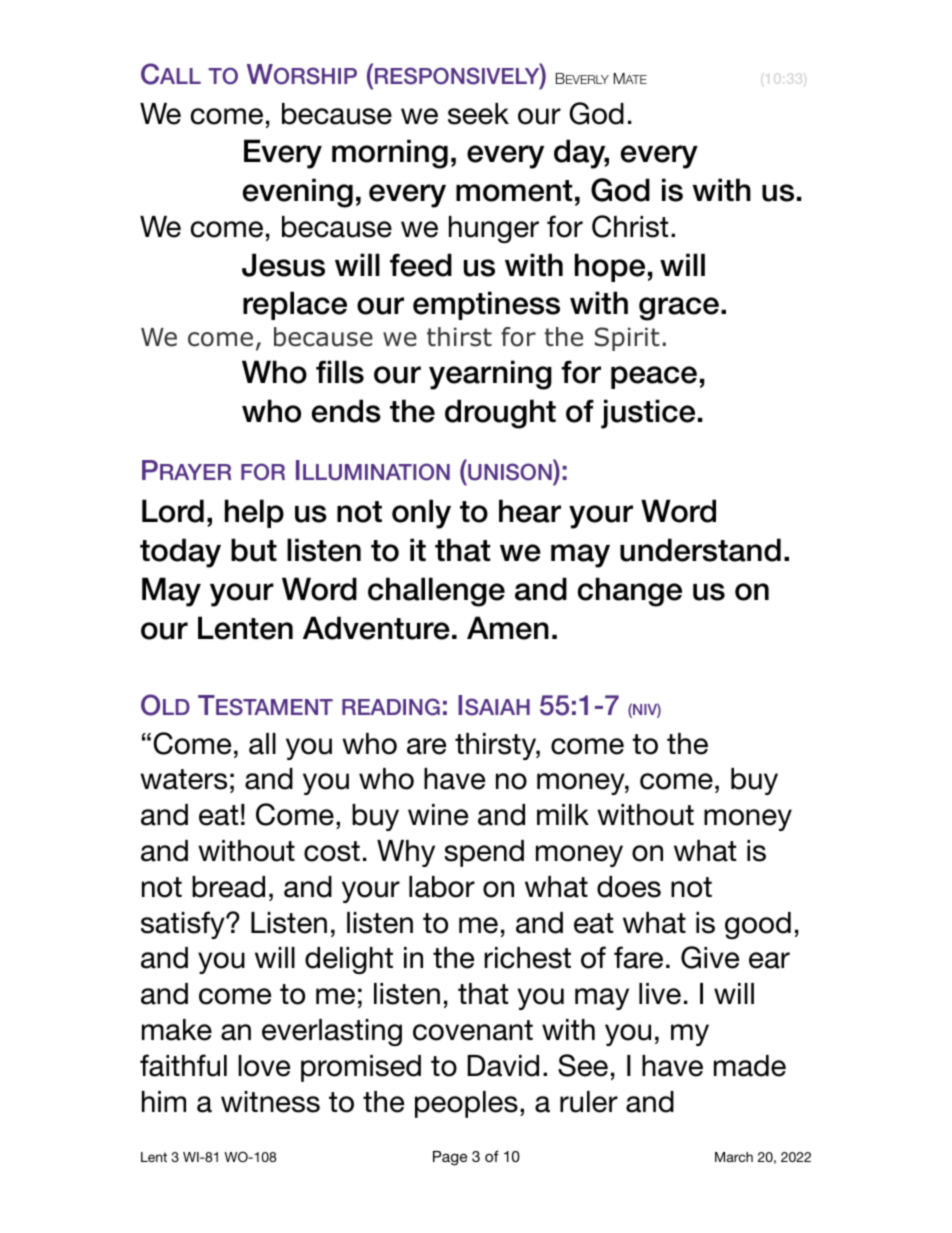 The image size is (952, 1233). Describe the element at coordinates (421, 514) in the screenshot. I see `only` at that location.
